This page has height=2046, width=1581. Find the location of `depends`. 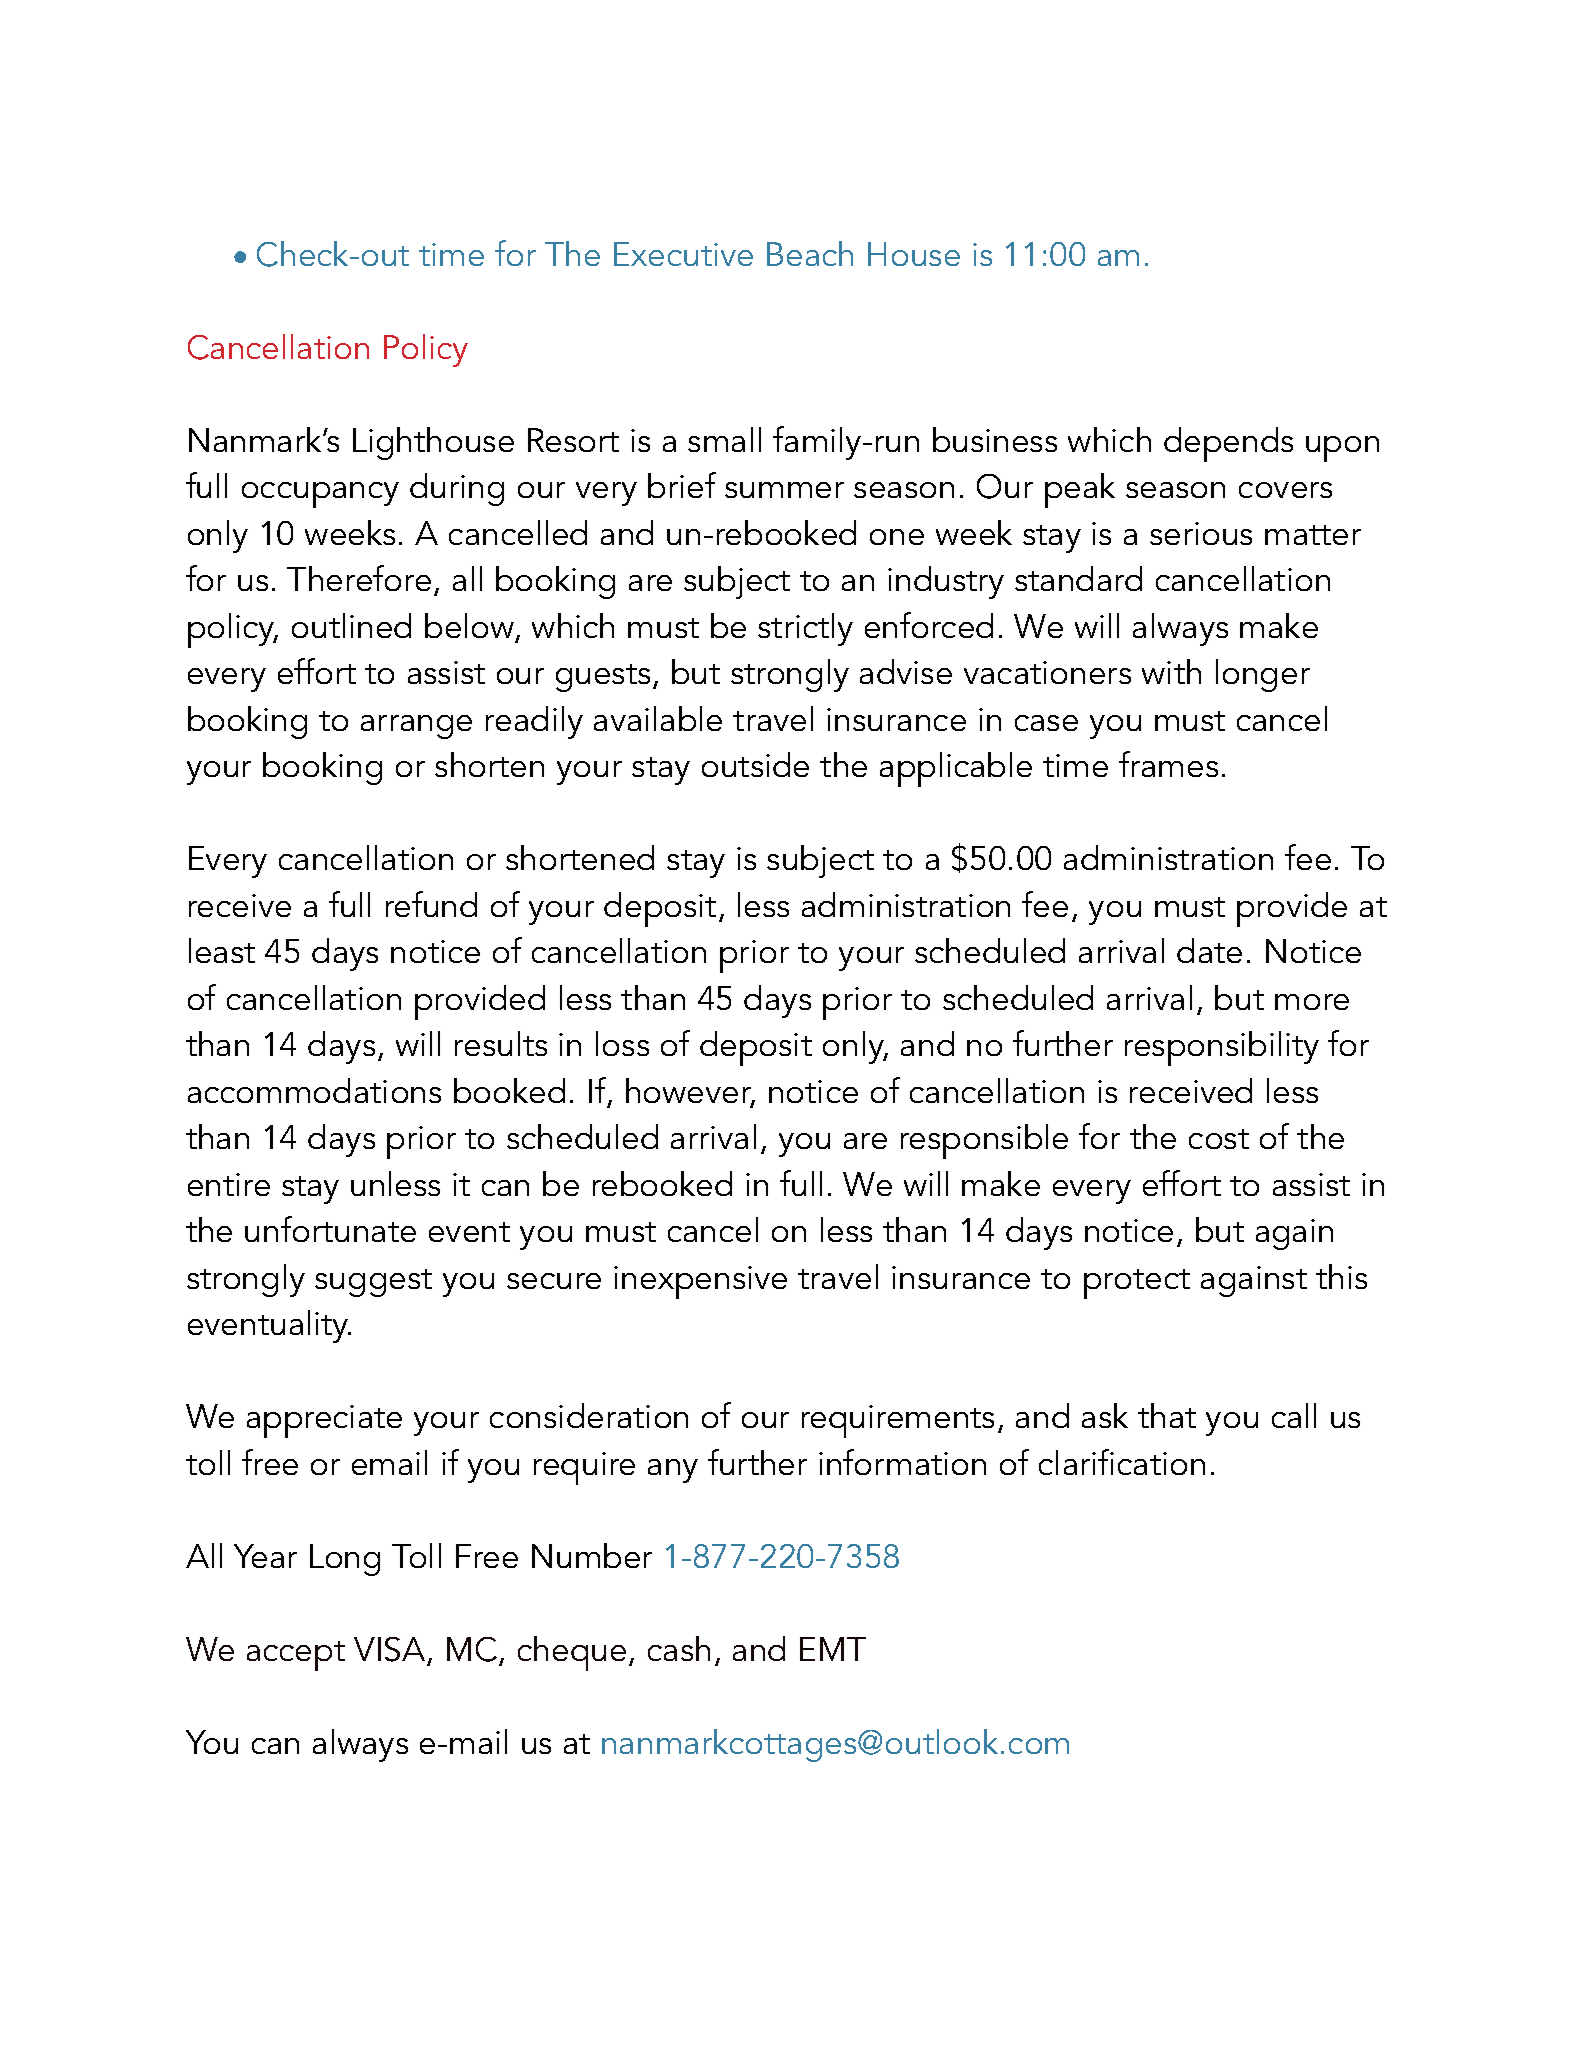

depends is located at coordinates (1228, 444).
